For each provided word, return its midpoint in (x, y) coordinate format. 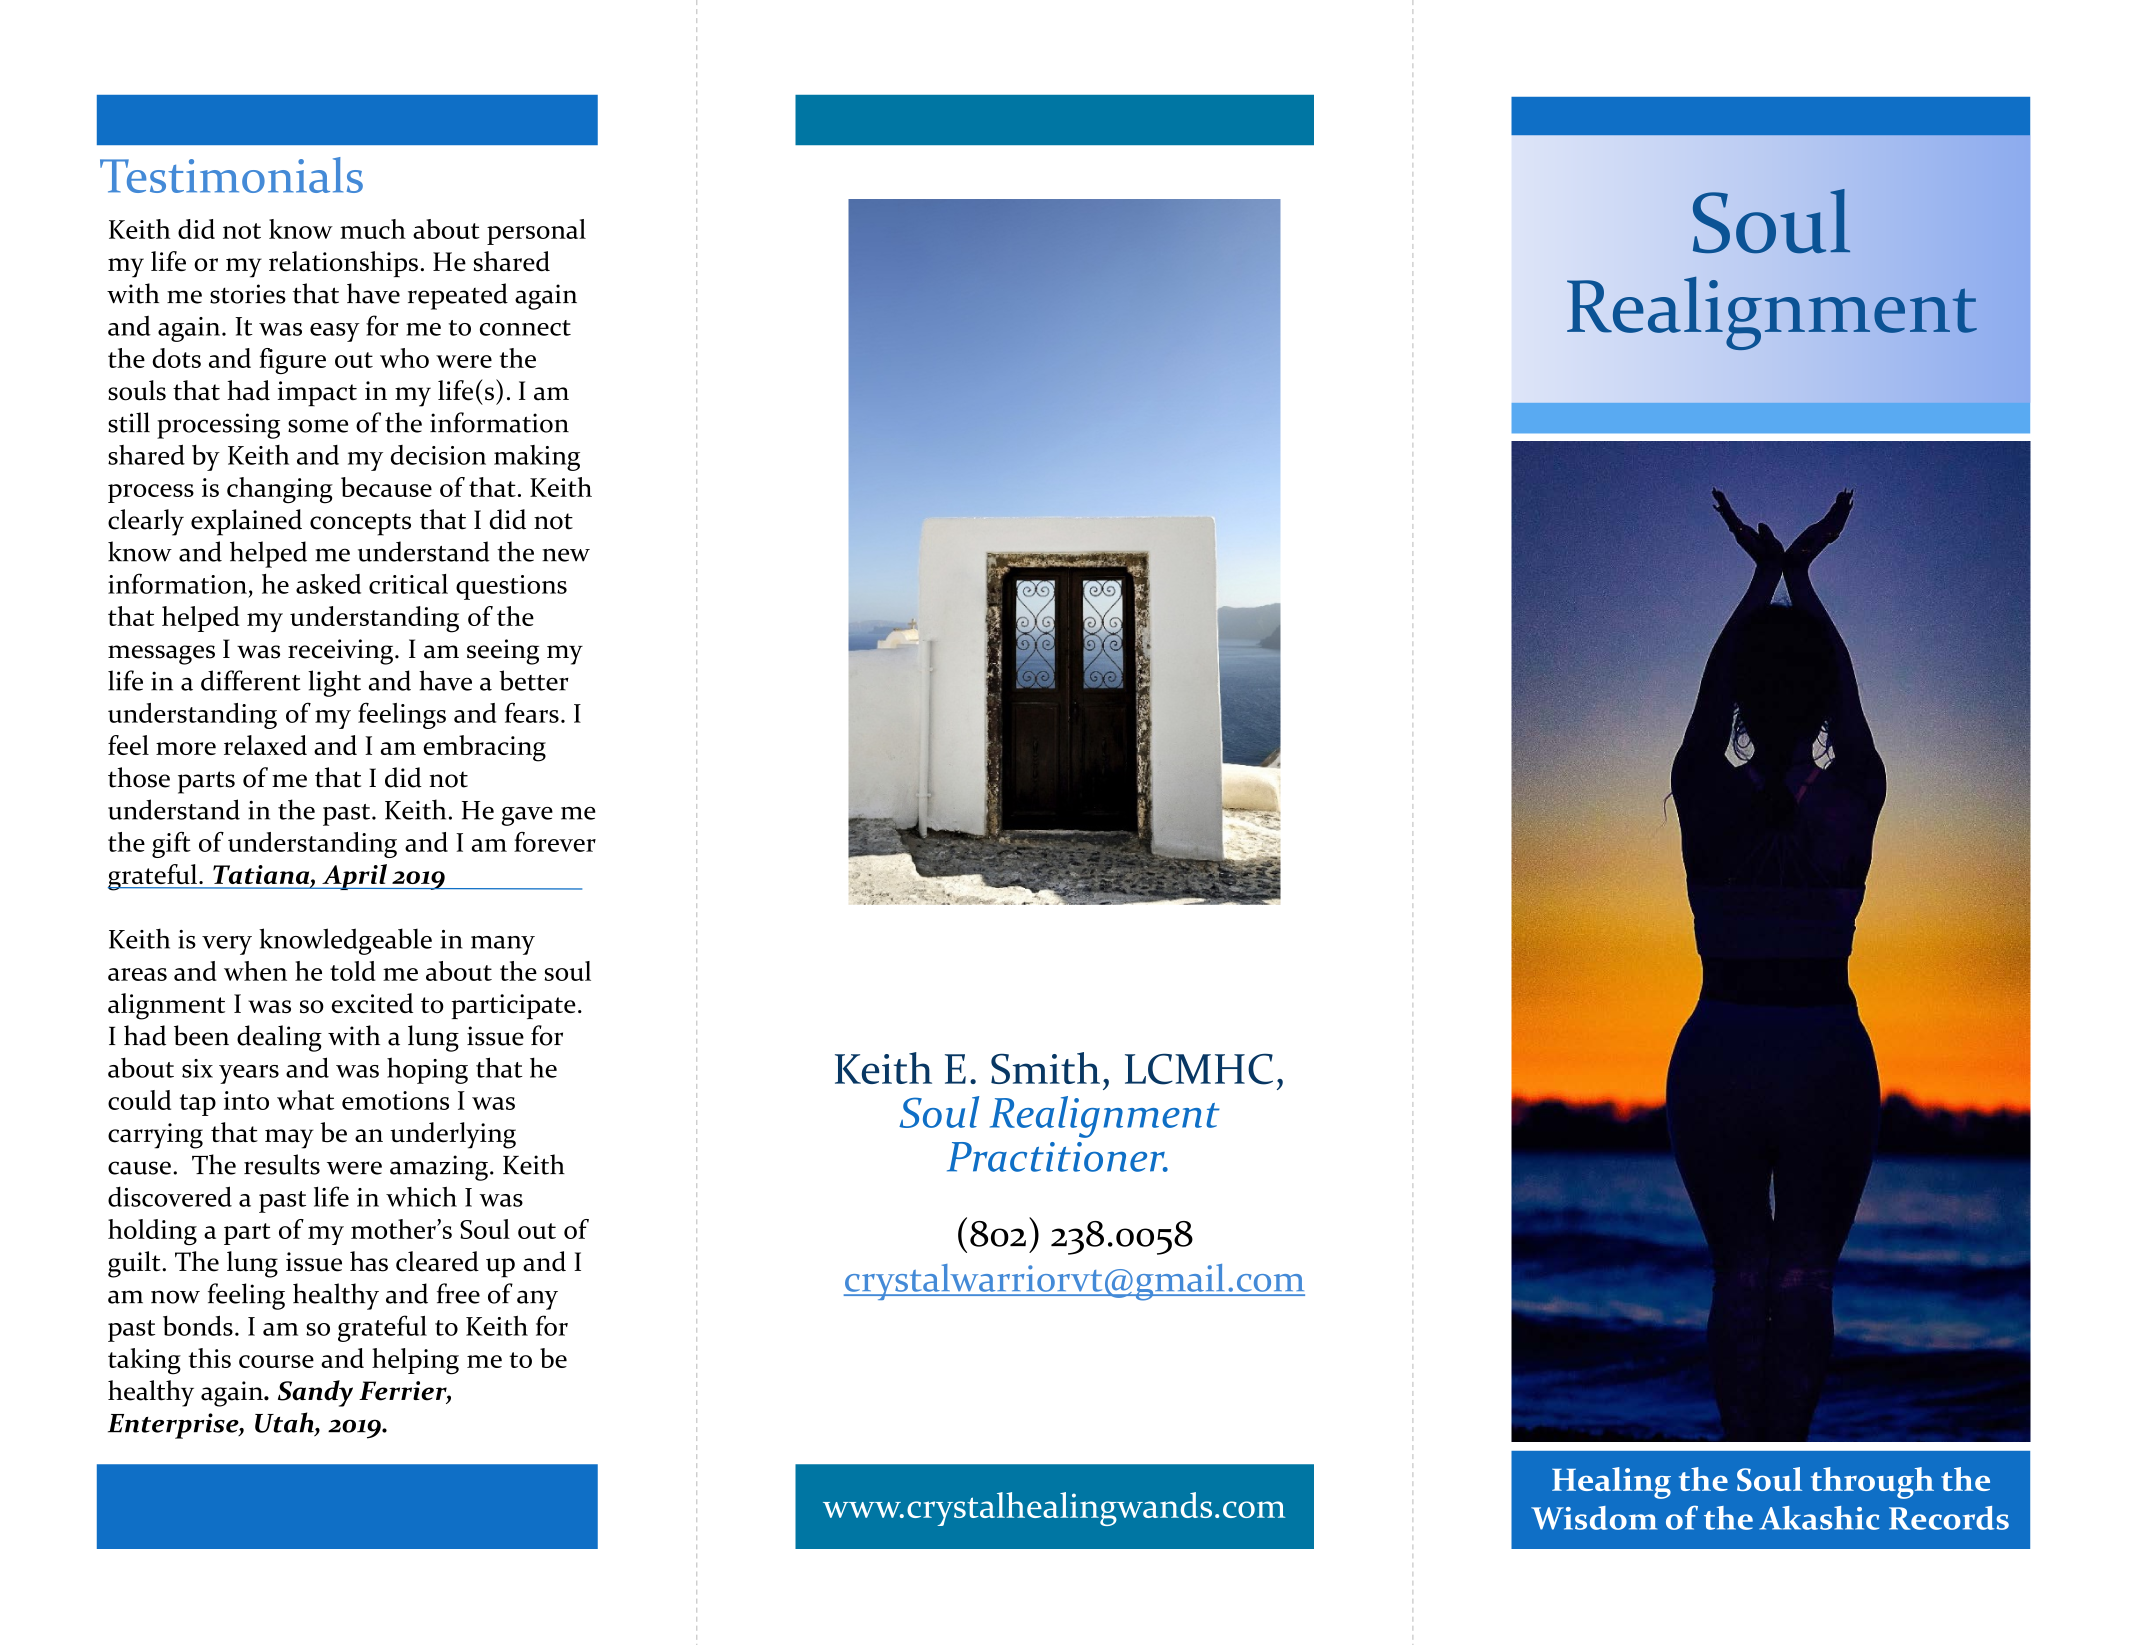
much (373, 229)
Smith (1045, 1068)
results (282, 1164)
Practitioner (1057, 1157)
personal (536, 232)
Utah (285, 1423)
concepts (360, 524)
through (1872, 1483)
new (566, 555)
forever (555, 842)
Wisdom (1594, 1518)
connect (525, 328)
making (537, 458)
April (354, 877)
